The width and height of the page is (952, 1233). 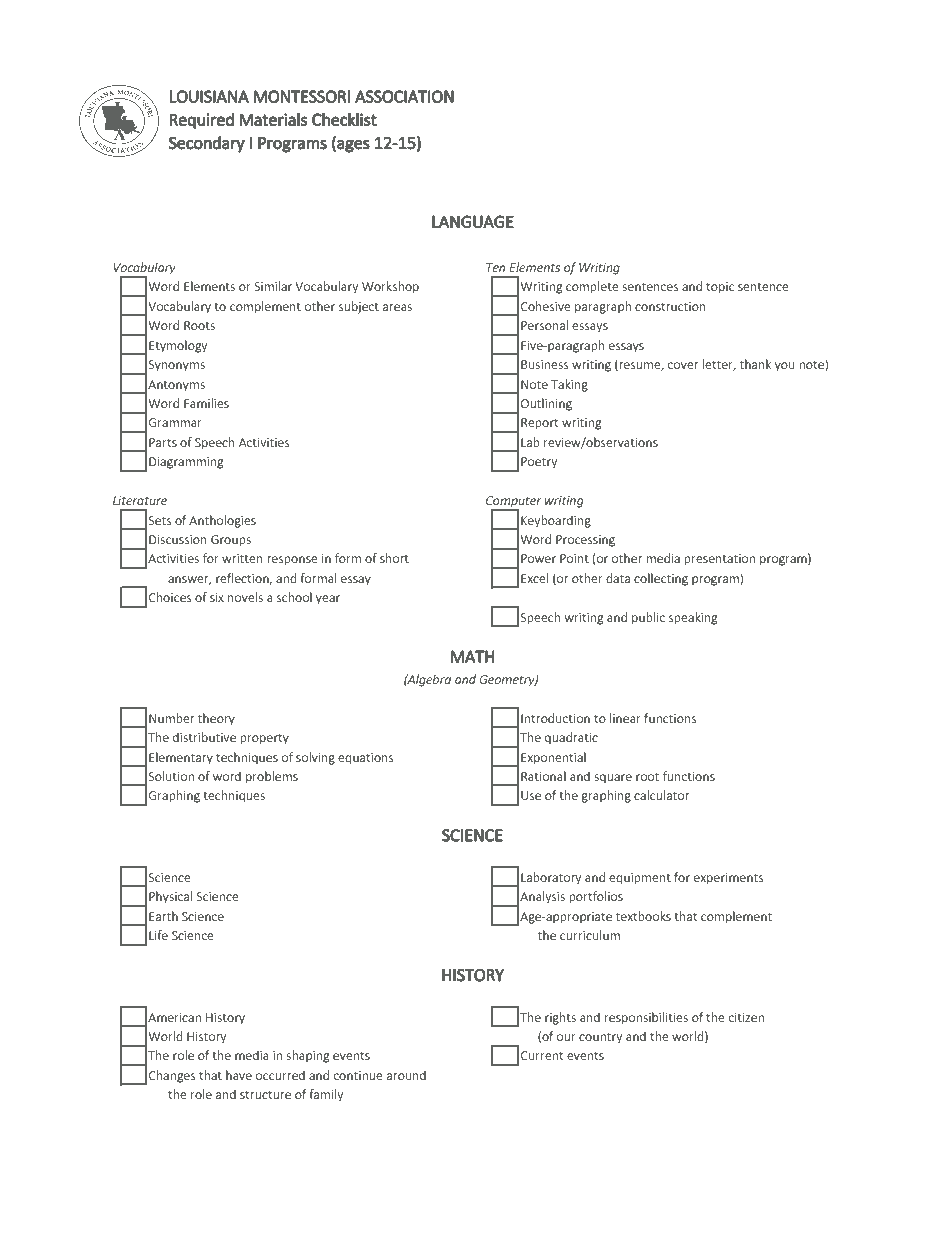 I want to click on Report, so click(x=539, y=424).
